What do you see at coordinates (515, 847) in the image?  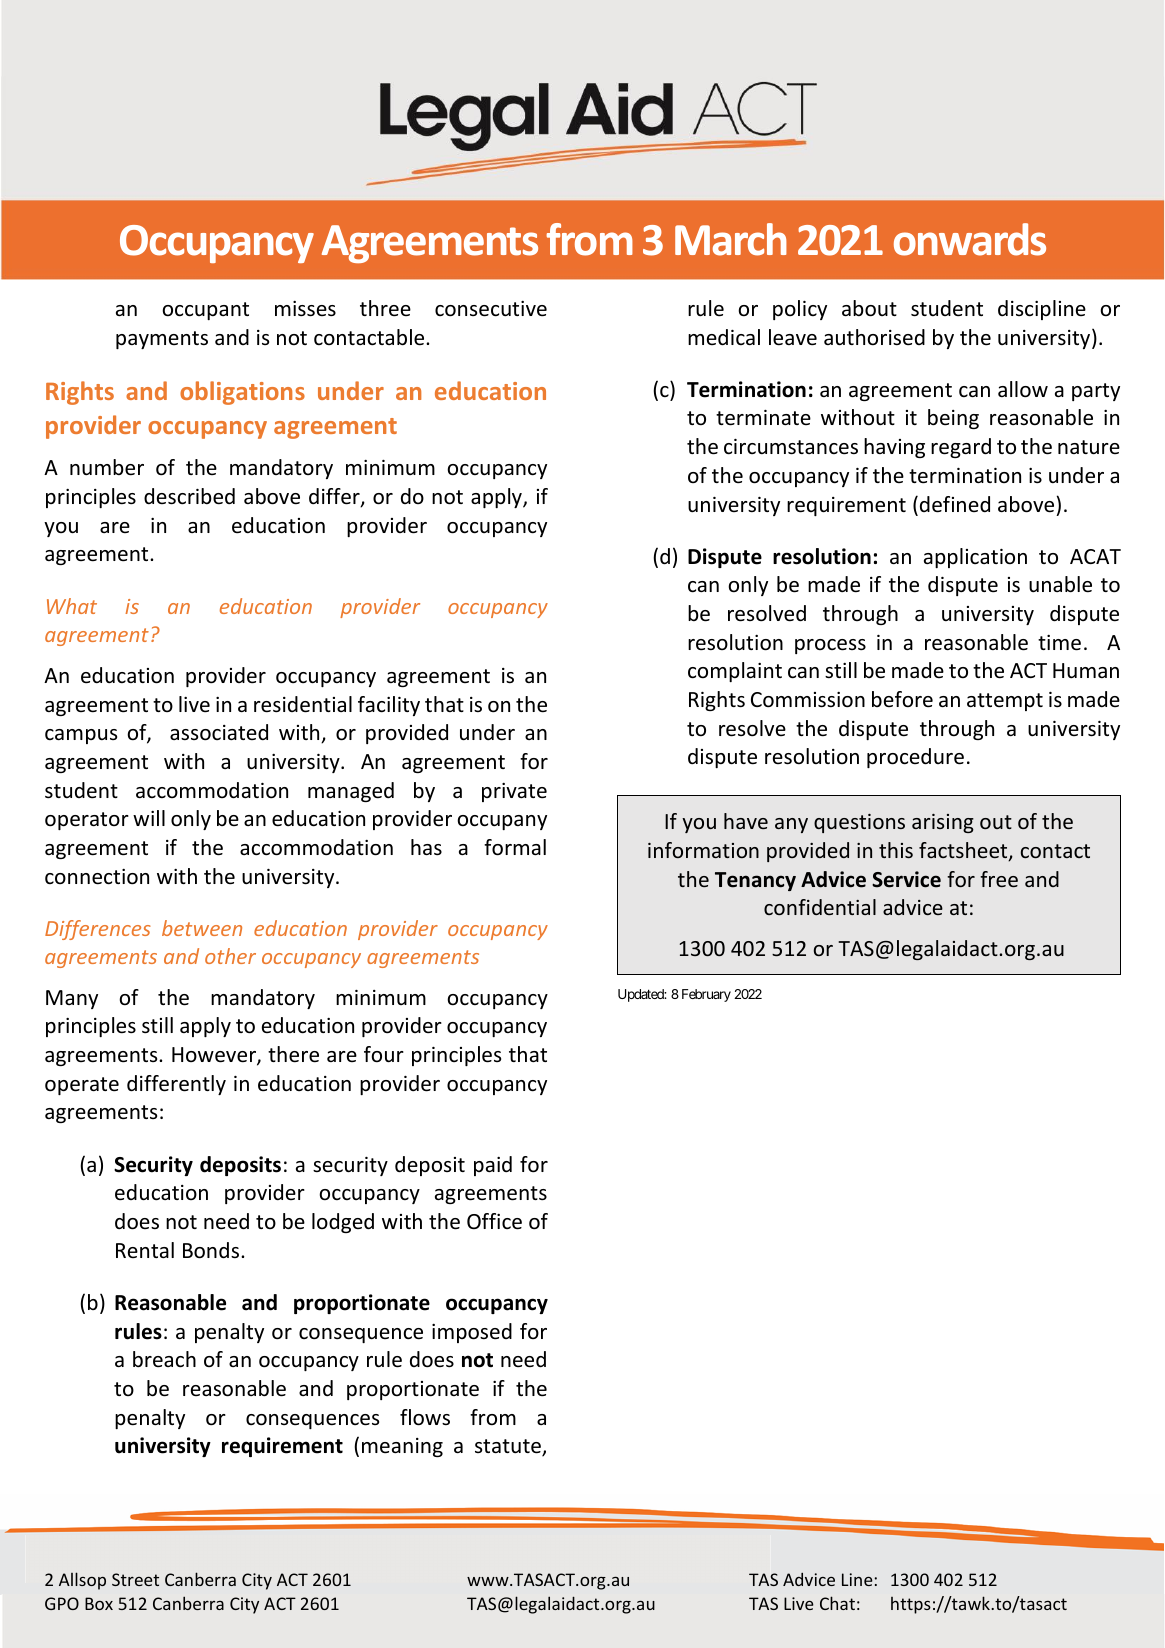 I see `formal` at bounding box center [515, 847].
